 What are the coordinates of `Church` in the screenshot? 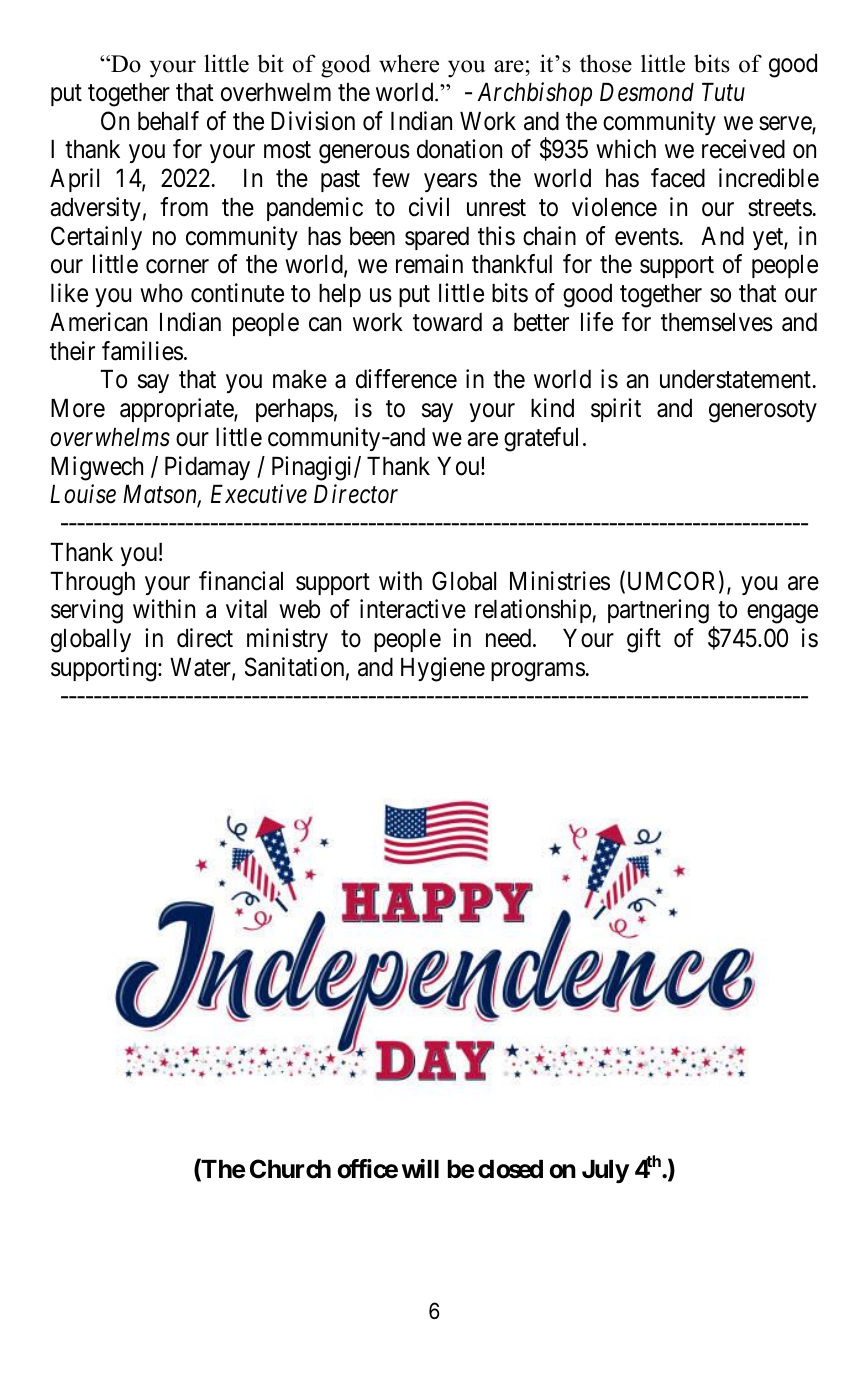 It's located at (290, 1169).
